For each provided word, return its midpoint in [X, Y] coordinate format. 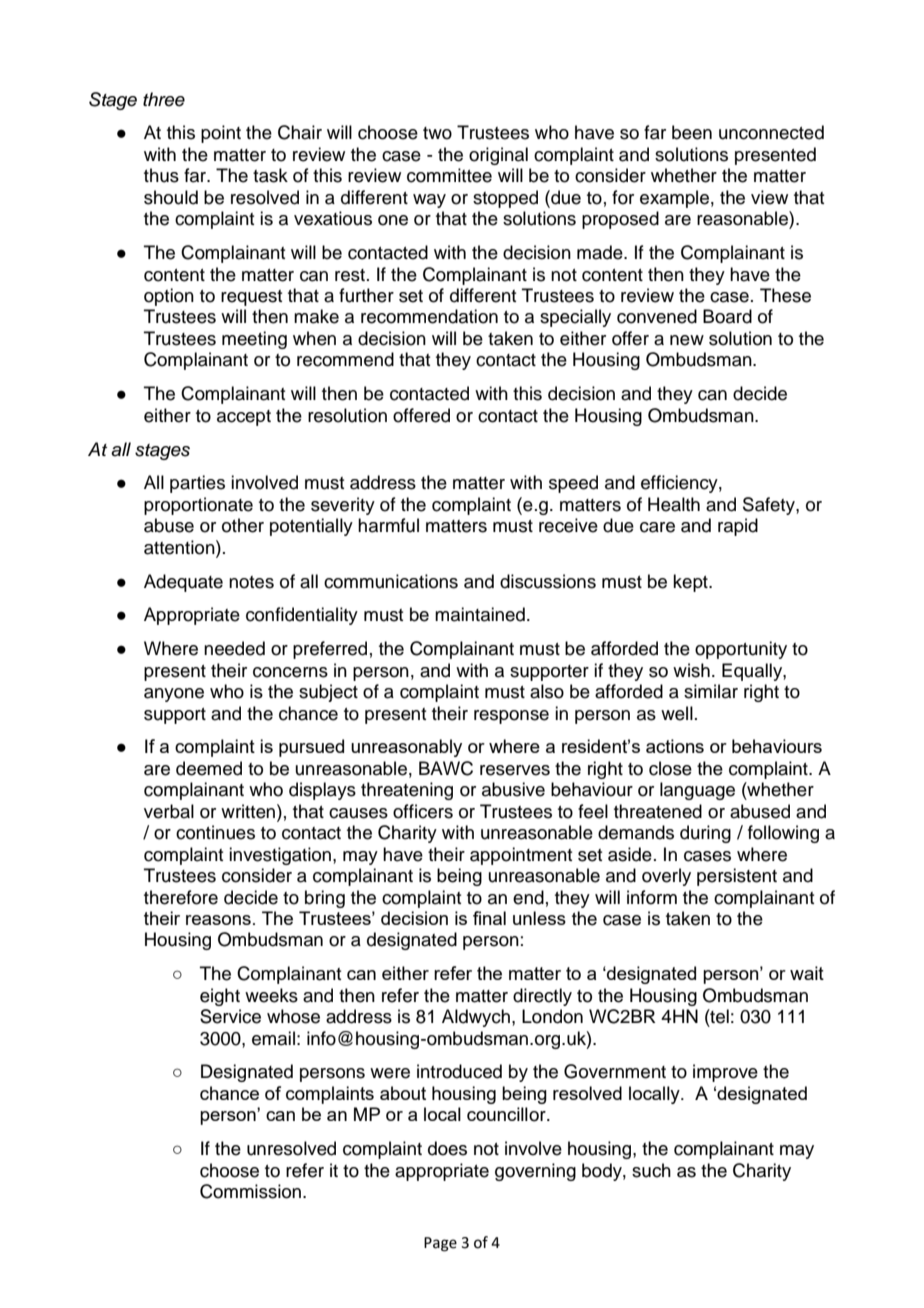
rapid [738, 527]
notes [251, 582]
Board [727, 316]
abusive [513, 789]
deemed [209, 768]
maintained [480, 614]
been [692, 132]
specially [575, 318]
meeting [254, 340]
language [697, 791]
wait [807, 973]
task [270, 175]
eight [220, 997]
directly [542, 997]
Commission [250, 1191]
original [498, 156]
